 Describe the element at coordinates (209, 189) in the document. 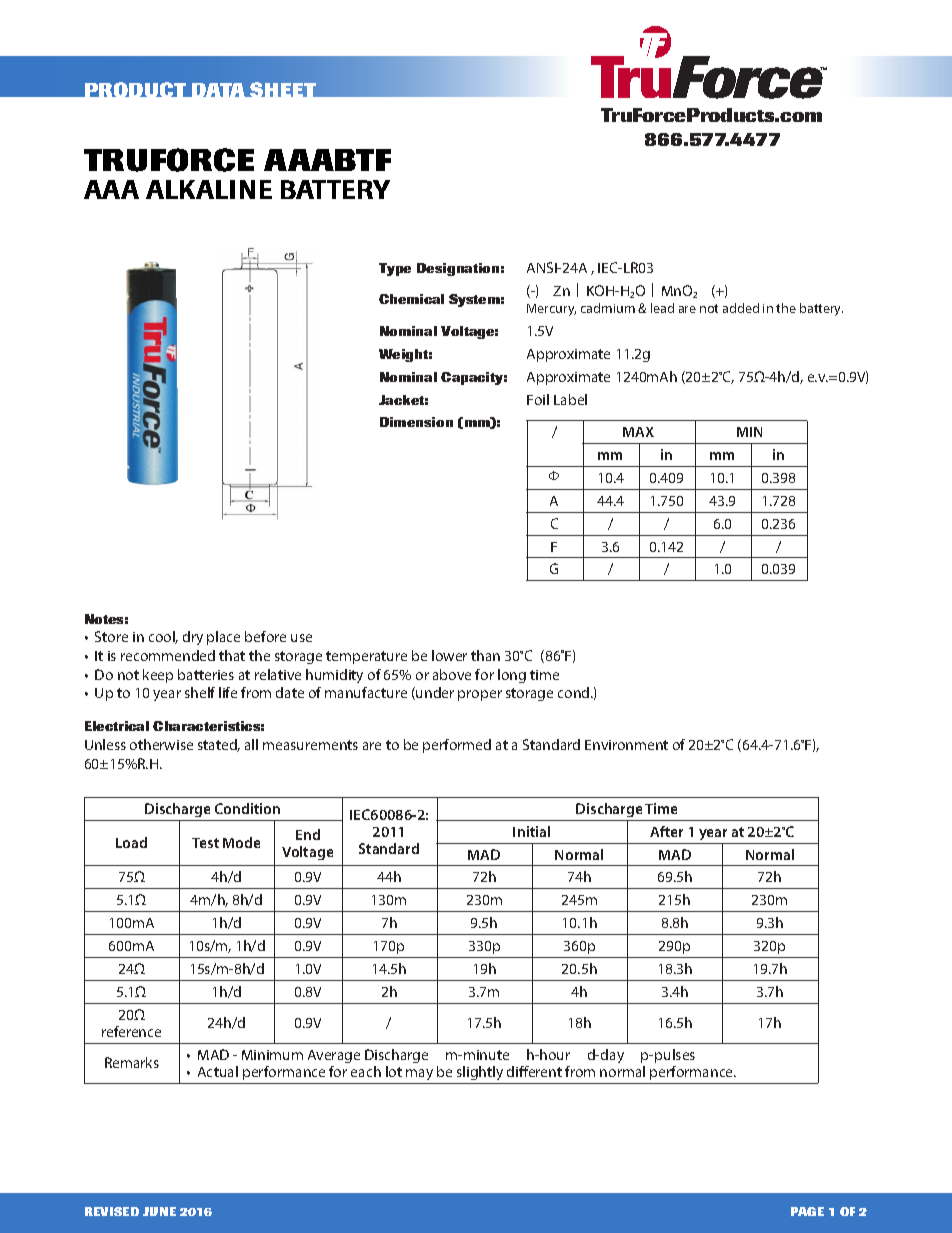

I see `ALKALINE` at that location.
